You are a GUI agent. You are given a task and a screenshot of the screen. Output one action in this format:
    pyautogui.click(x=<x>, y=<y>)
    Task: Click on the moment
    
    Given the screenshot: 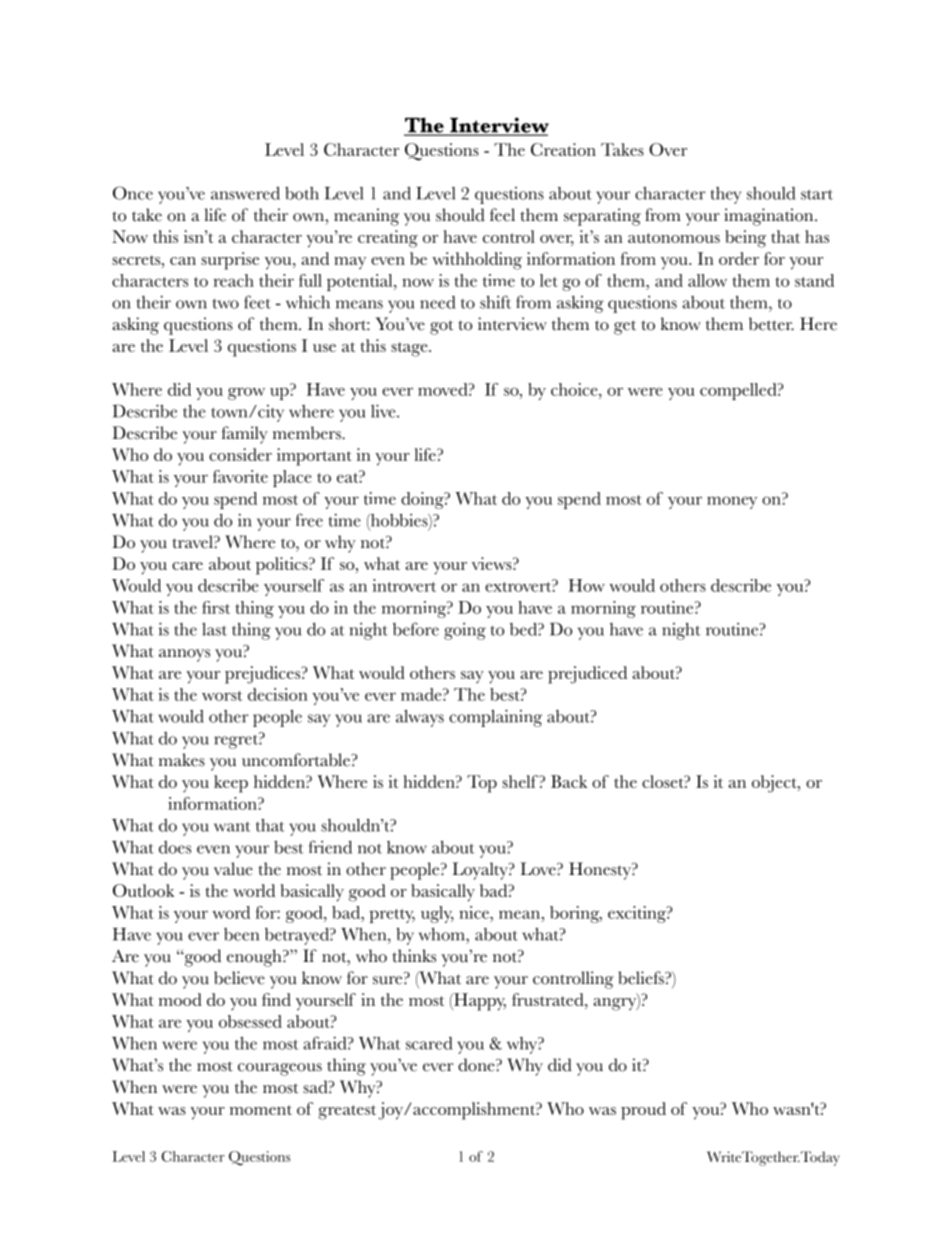 What is the action you would take?
    pyautogui.click(x=261, y=1110)
